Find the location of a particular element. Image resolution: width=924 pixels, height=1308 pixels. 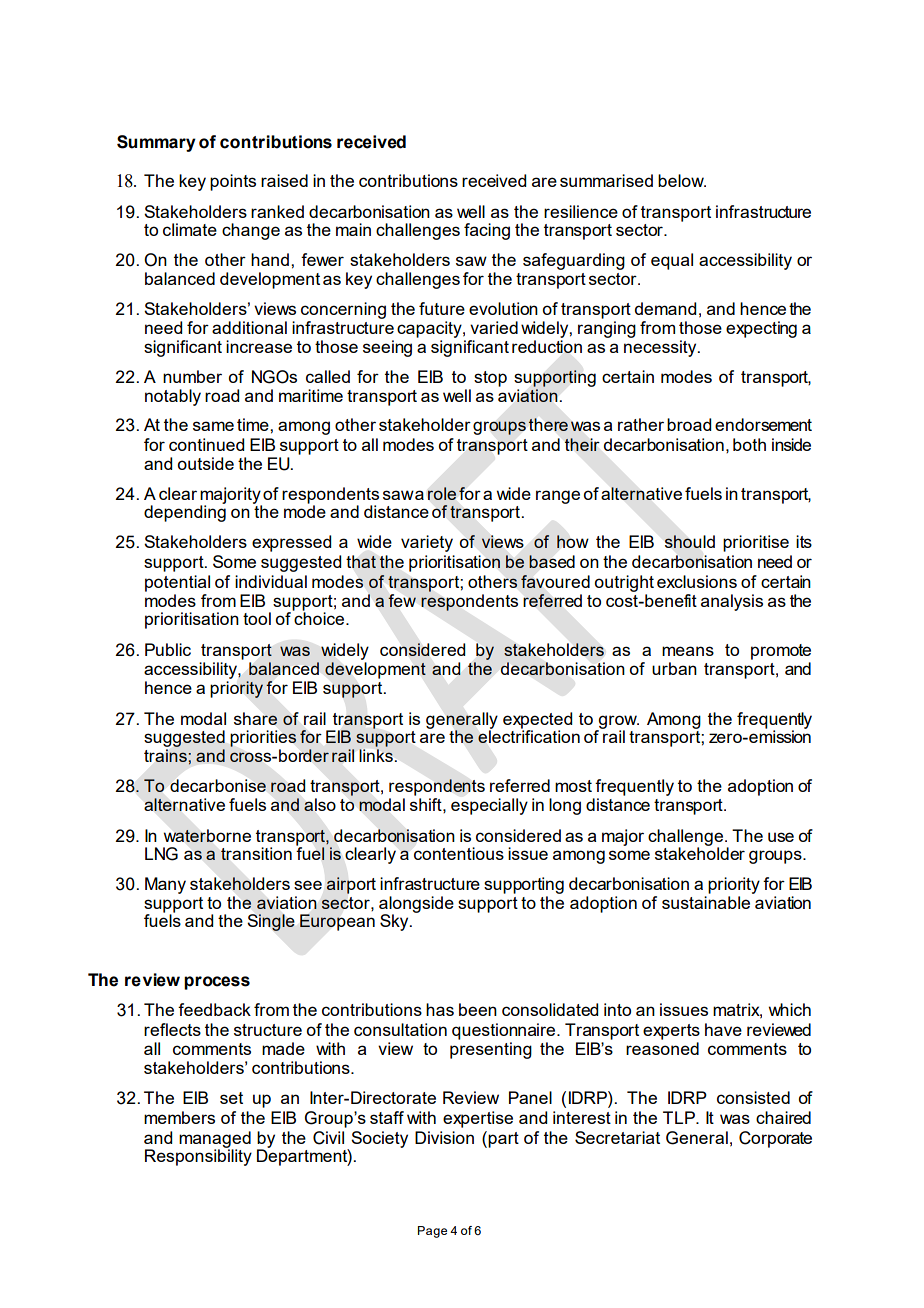

Page is located at coordinates (432, 1232).
